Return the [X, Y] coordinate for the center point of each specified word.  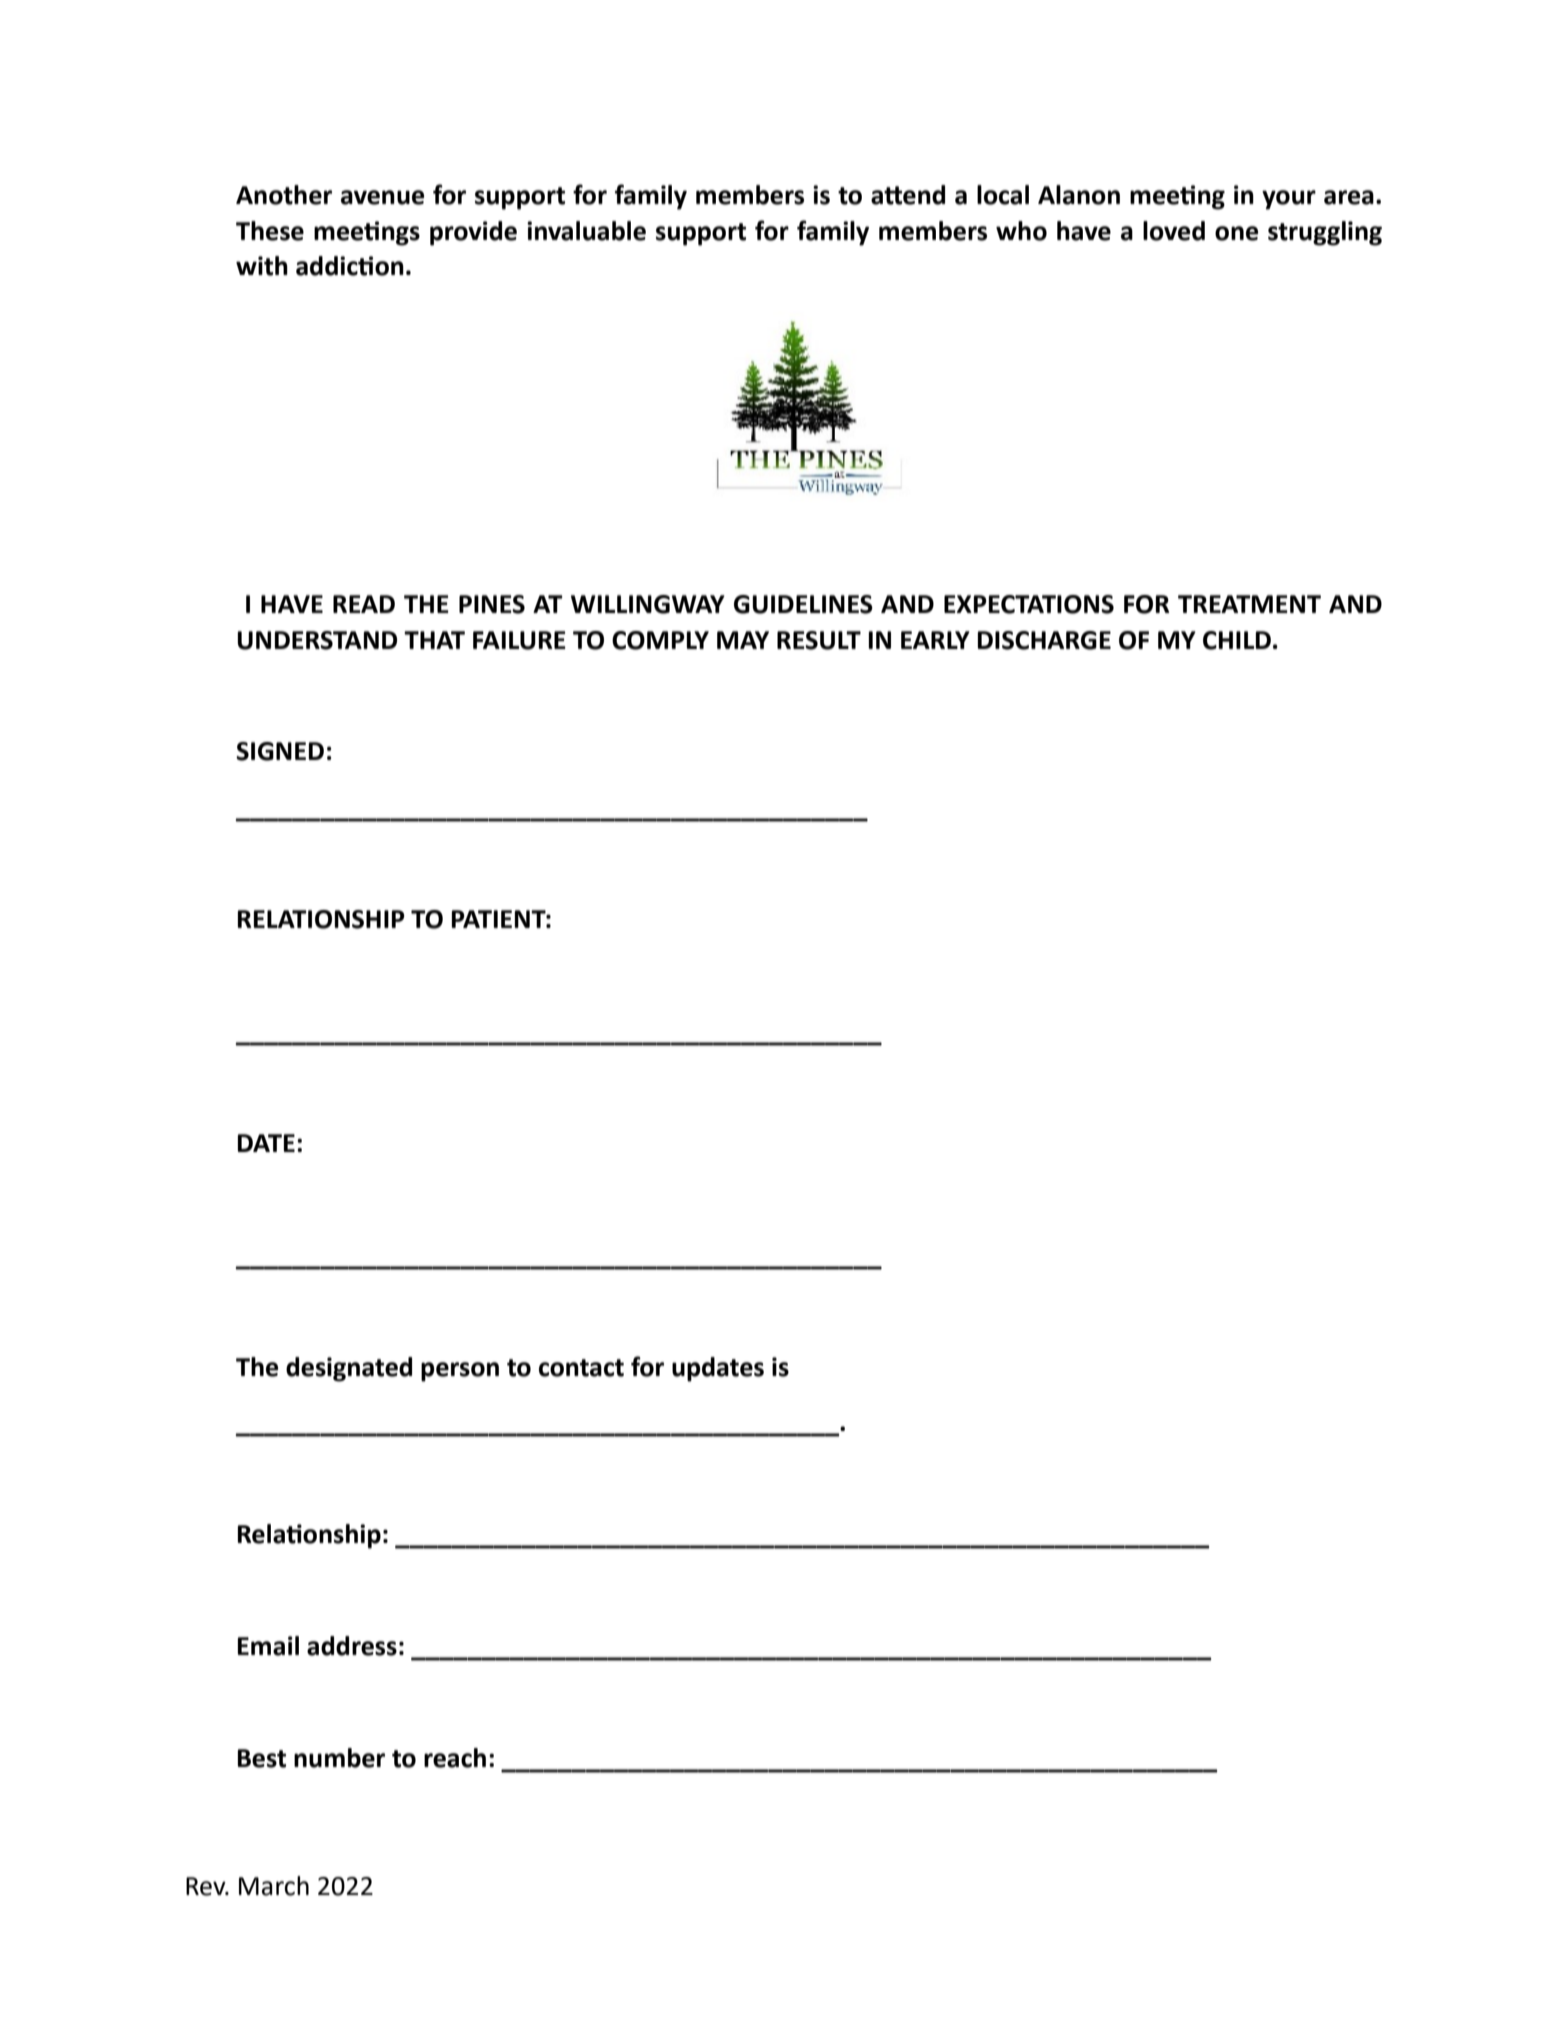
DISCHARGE [1044, 640]
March [274, 1886]
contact [581, 1368]
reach [455, 1758]
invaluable [586, 231]
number [339, 1758]
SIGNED [280, 751]
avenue [382, 197]
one [1236, 233]
